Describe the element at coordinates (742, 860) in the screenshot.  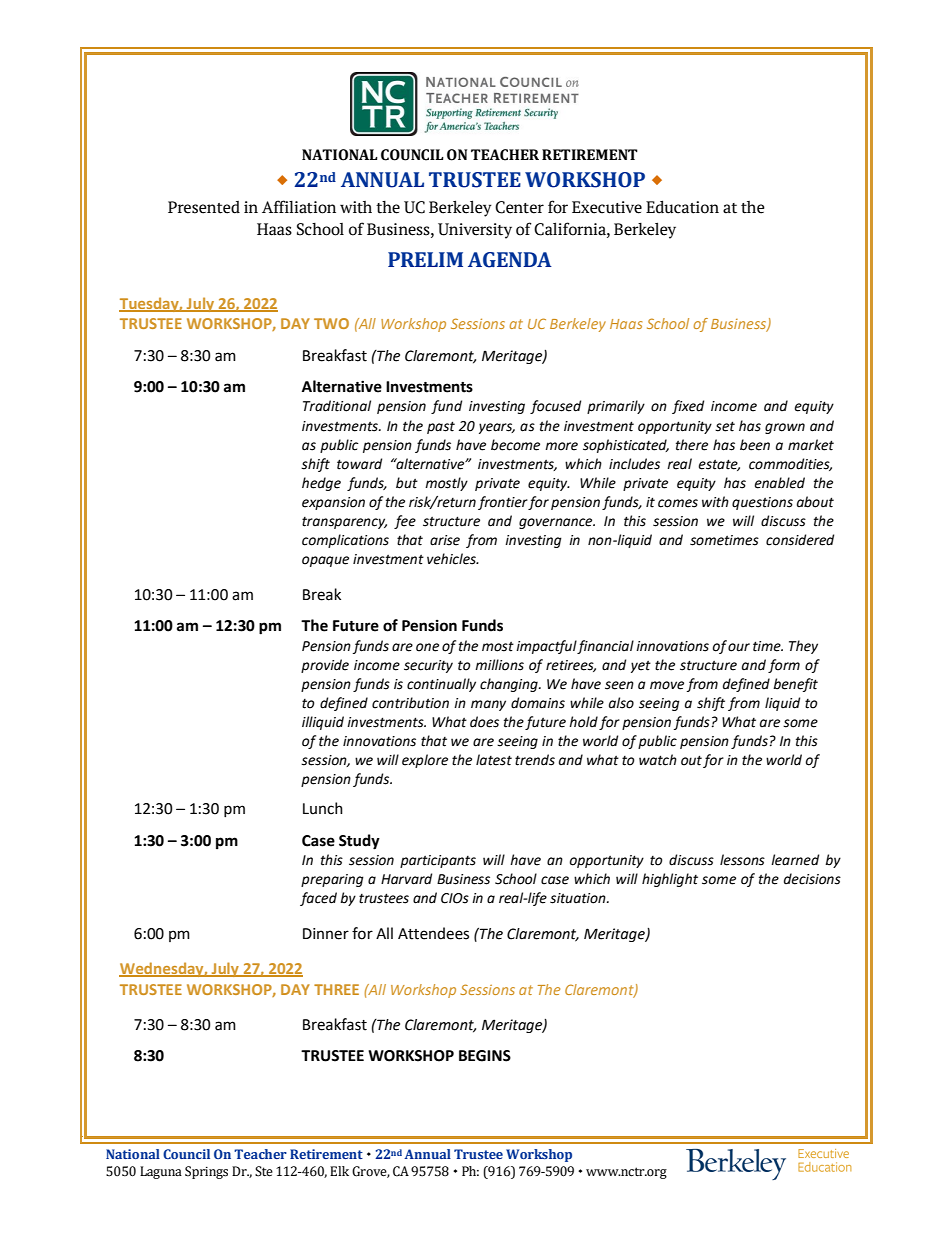
I see `lessons` at that location.
